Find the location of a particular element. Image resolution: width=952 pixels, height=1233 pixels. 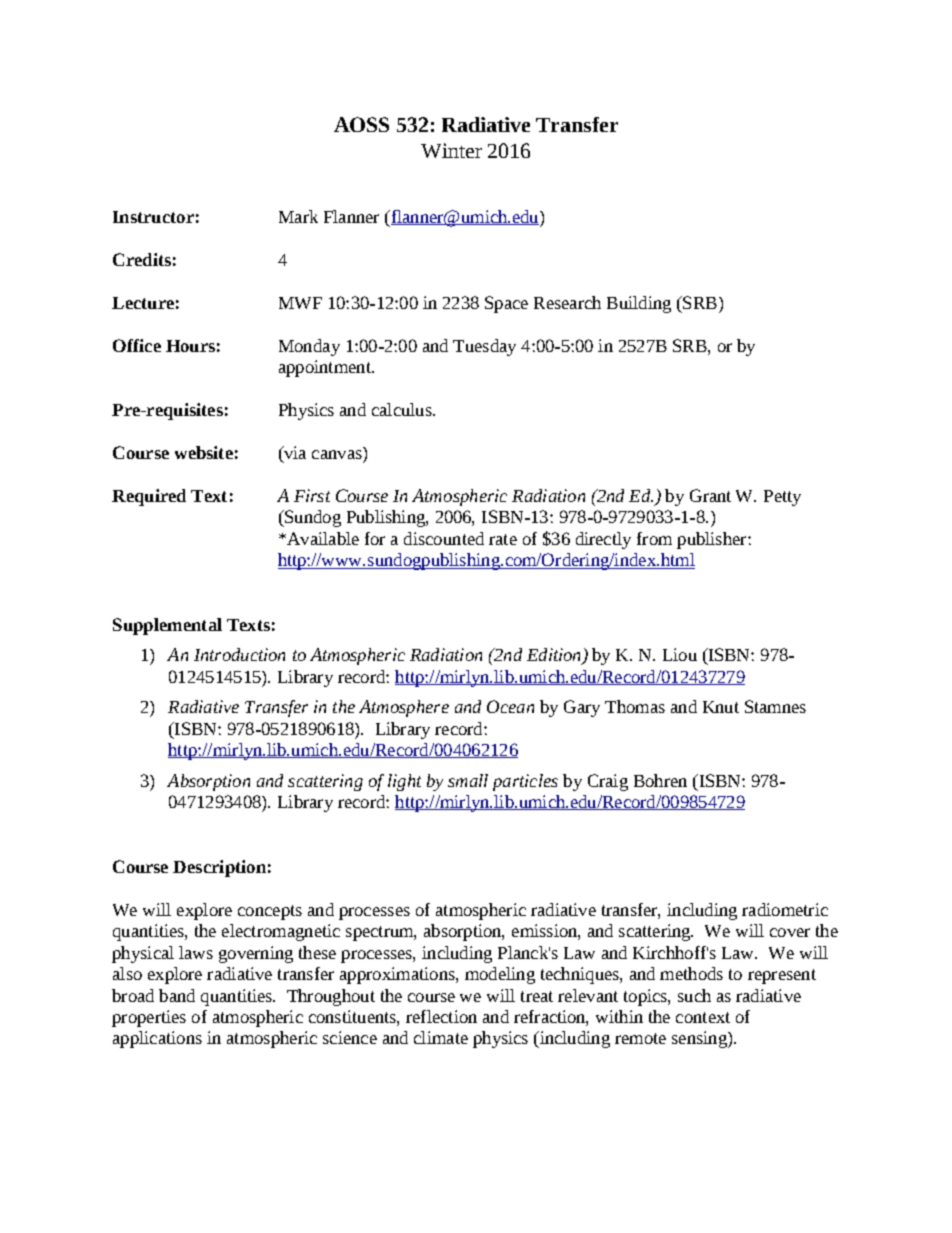

Description is located at coordinates (219, 868).
